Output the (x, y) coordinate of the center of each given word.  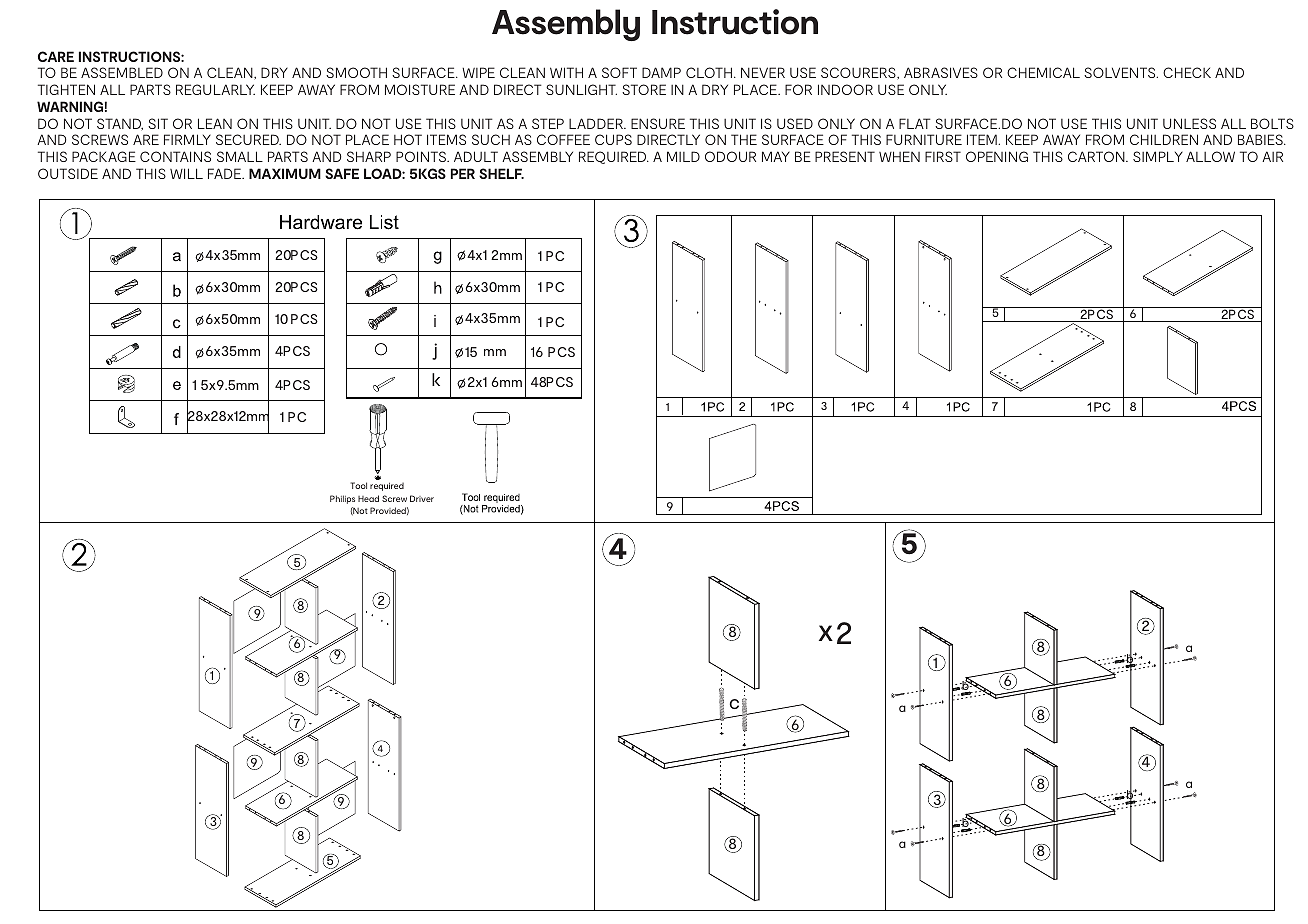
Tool (359, 485)
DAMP (661, 72)
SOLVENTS (1121, 72)
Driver (422, 498)
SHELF (501, 173)
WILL (186, 173)
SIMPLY (1158, 156)
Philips (342, 499)
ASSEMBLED (122, 72)
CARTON (1097, 156)
